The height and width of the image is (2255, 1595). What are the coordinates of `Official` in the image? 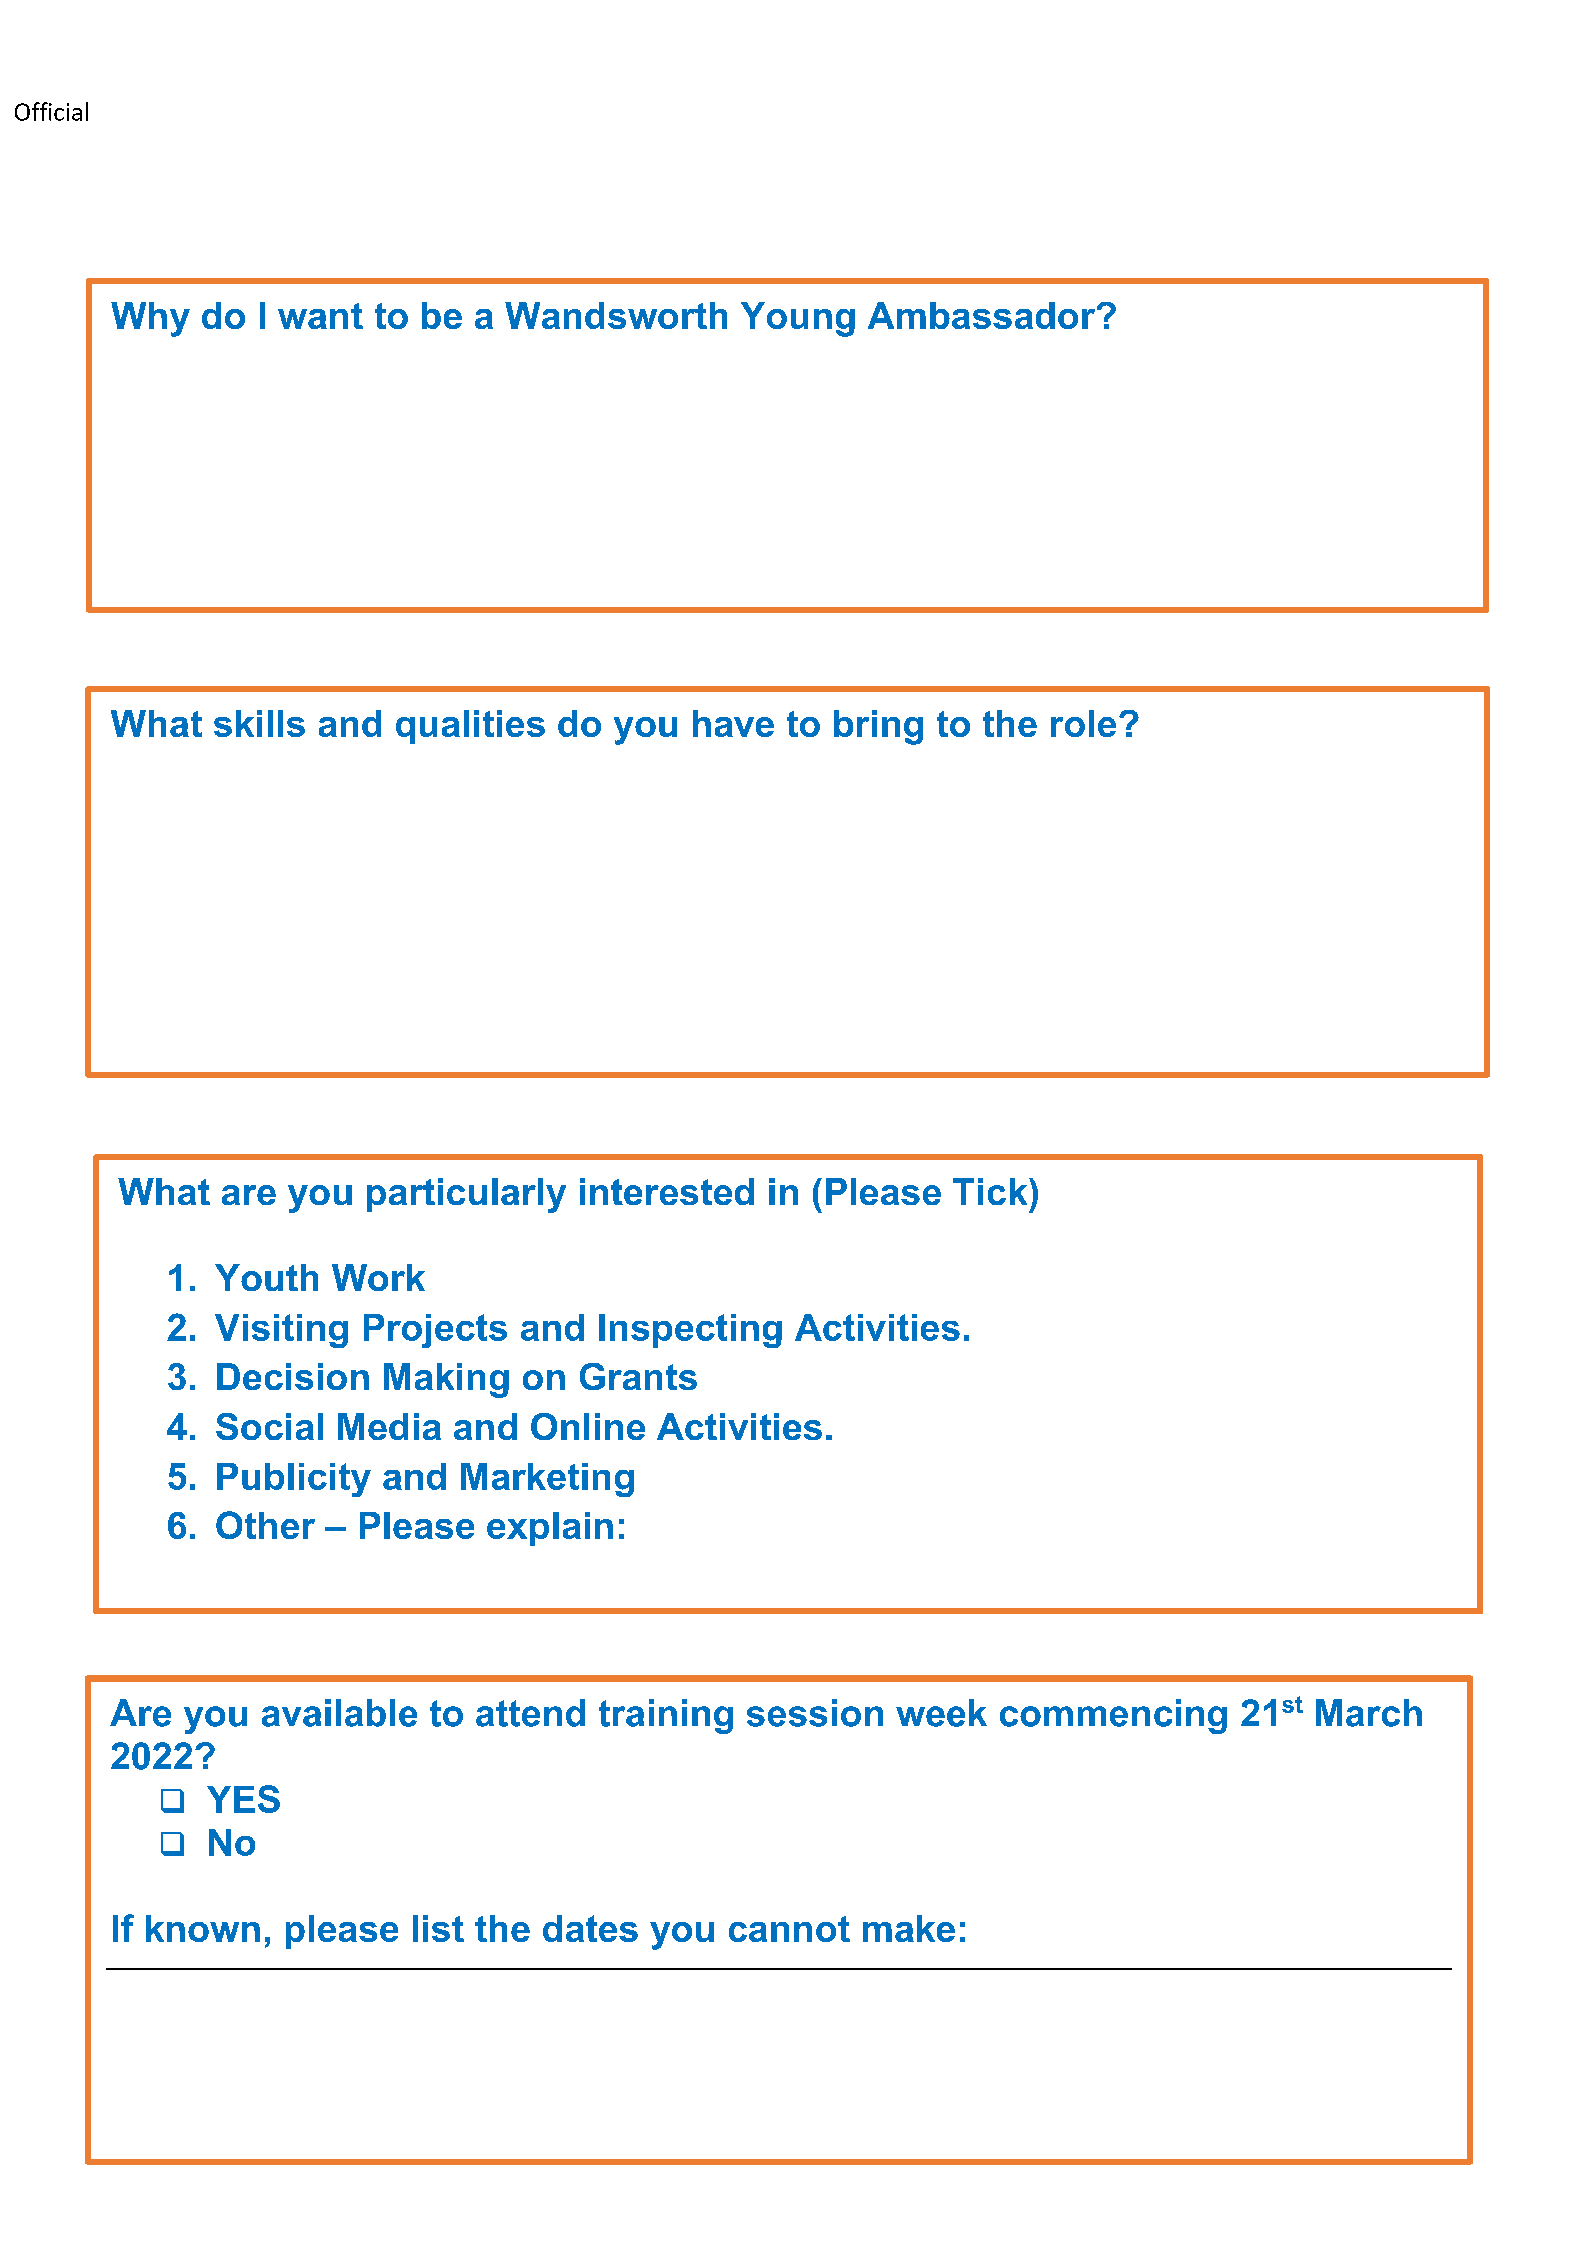 It's located at (51, 111).
